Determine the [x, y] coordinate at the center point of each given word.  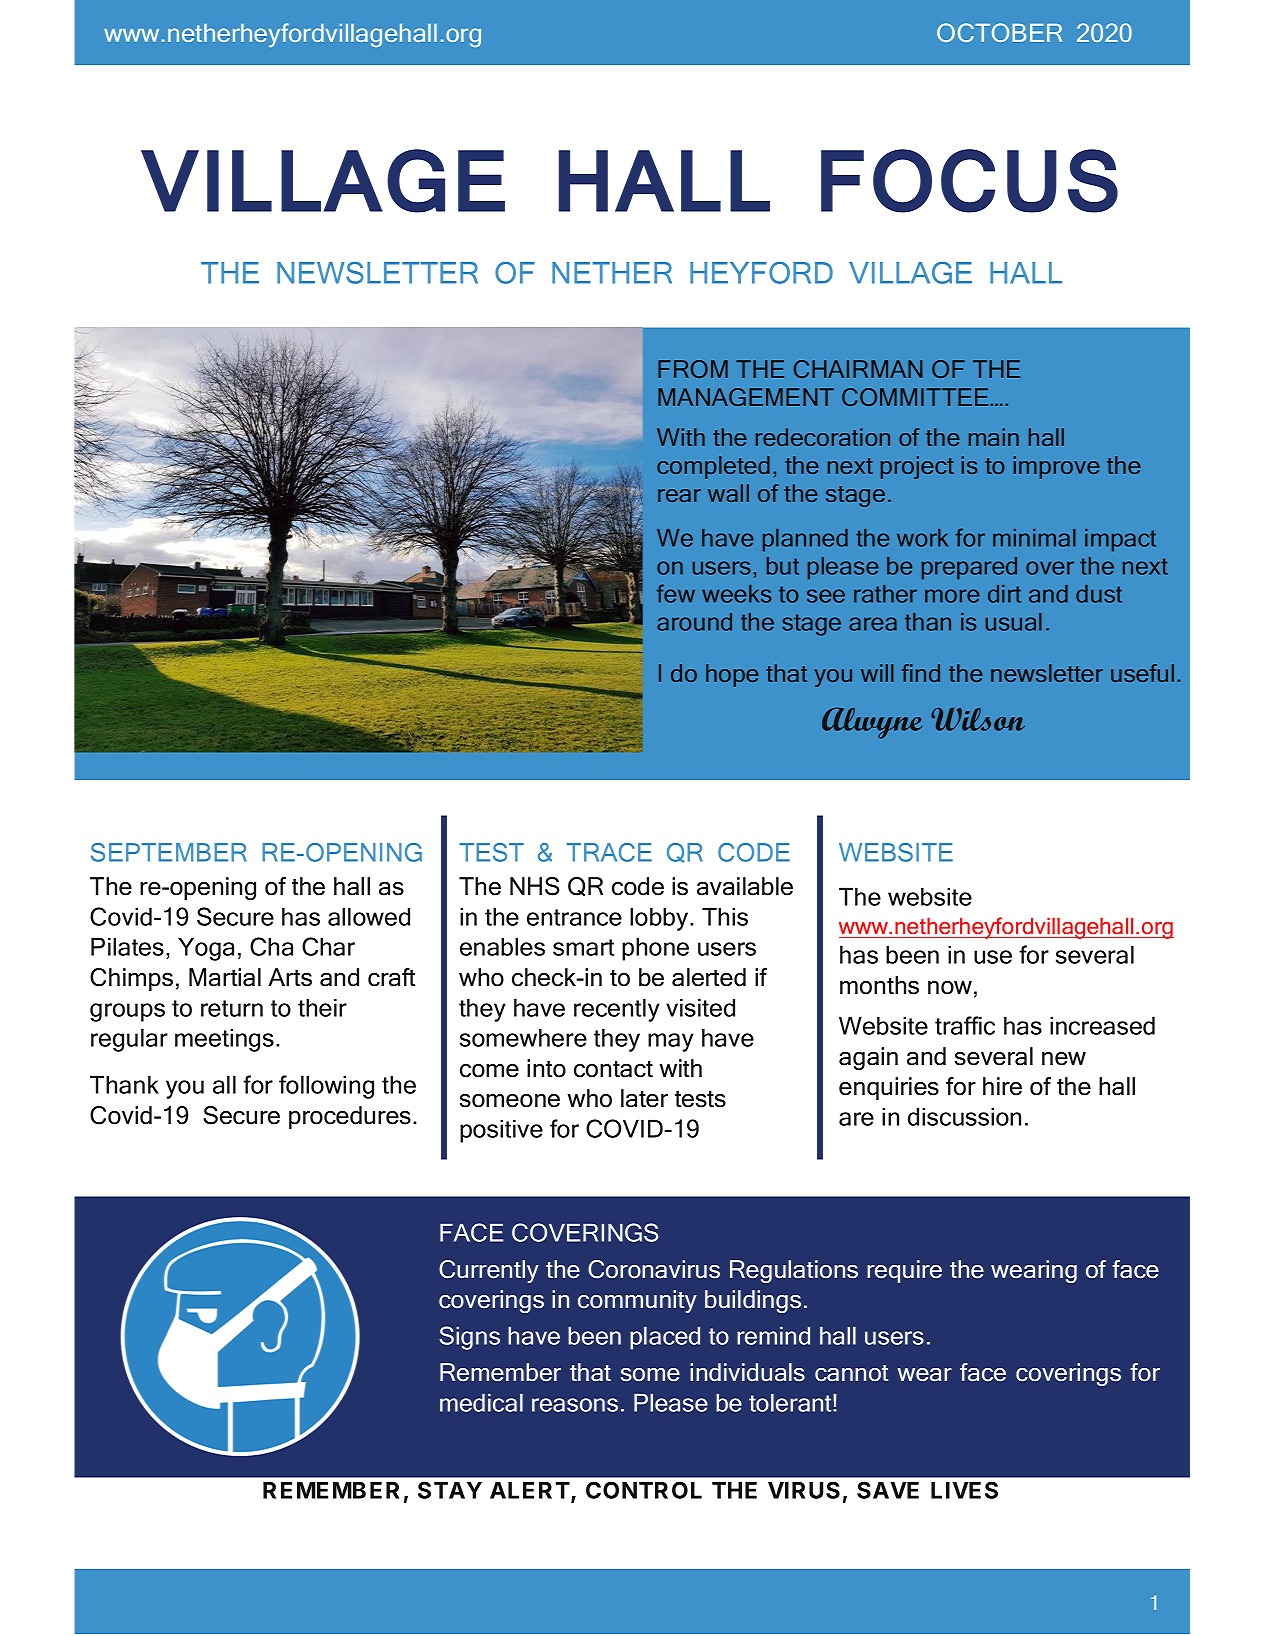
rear [679, 495]
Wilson [978, 719]
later [644, 1098]
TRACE [609, 852]
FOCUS [969, 181]
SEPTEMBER [169, 852]
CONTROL [644, 1490]
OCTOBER [999, 32]
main [994, 437]
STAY [450, 1490]
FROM [693, 369]
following [326, 1087]
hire [1002, 1086]
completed [713, 467]
